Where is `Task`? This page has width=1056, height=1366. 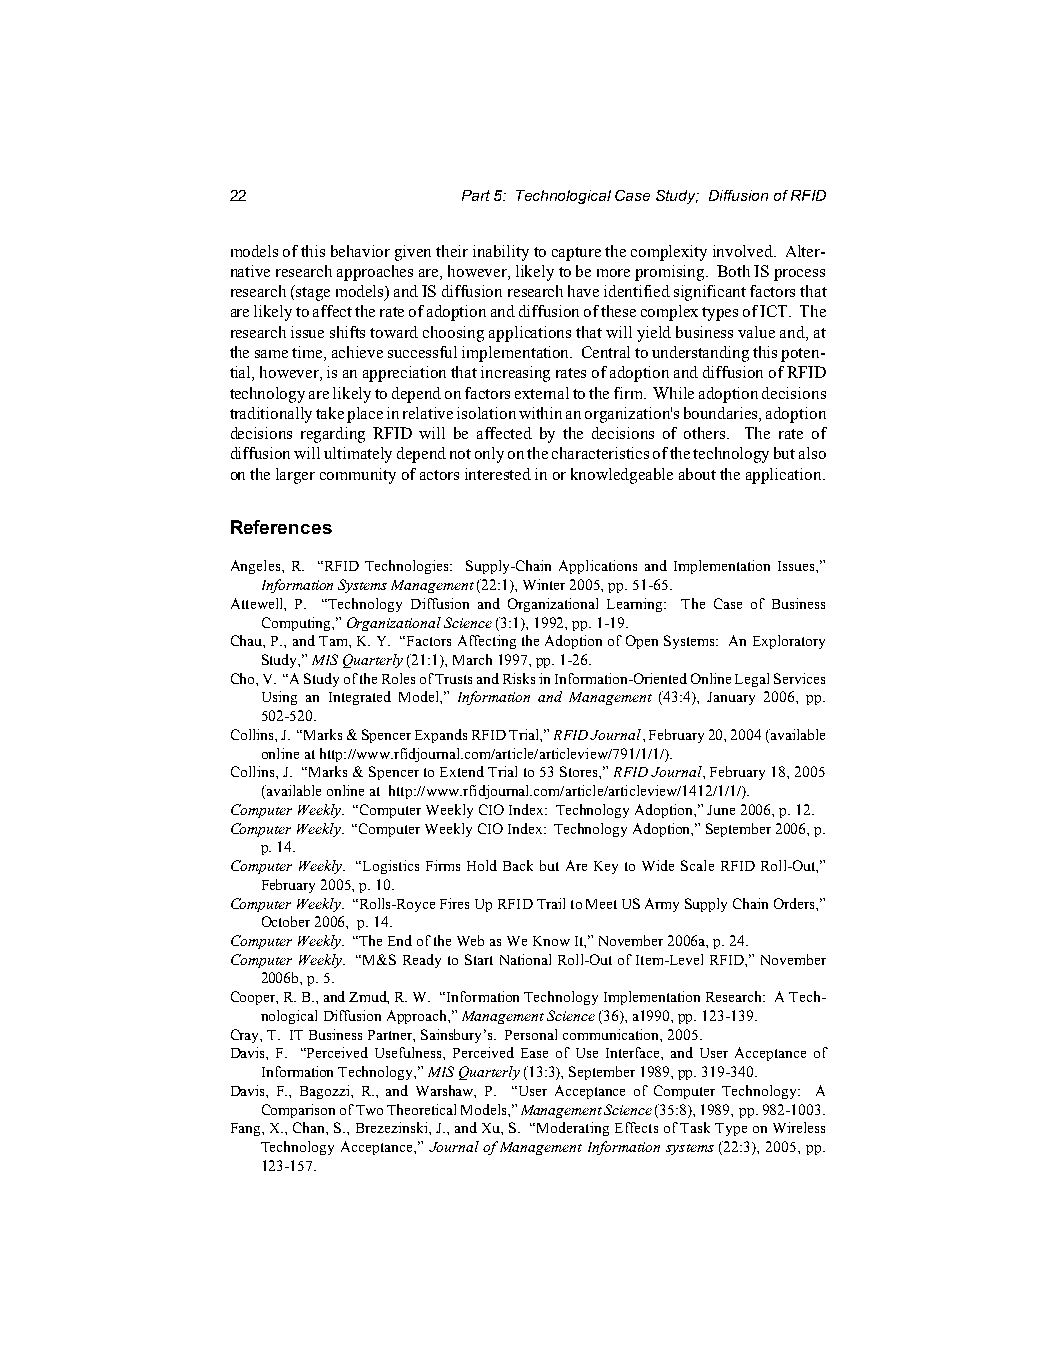
Task is located at coordinates (695, 1127).
